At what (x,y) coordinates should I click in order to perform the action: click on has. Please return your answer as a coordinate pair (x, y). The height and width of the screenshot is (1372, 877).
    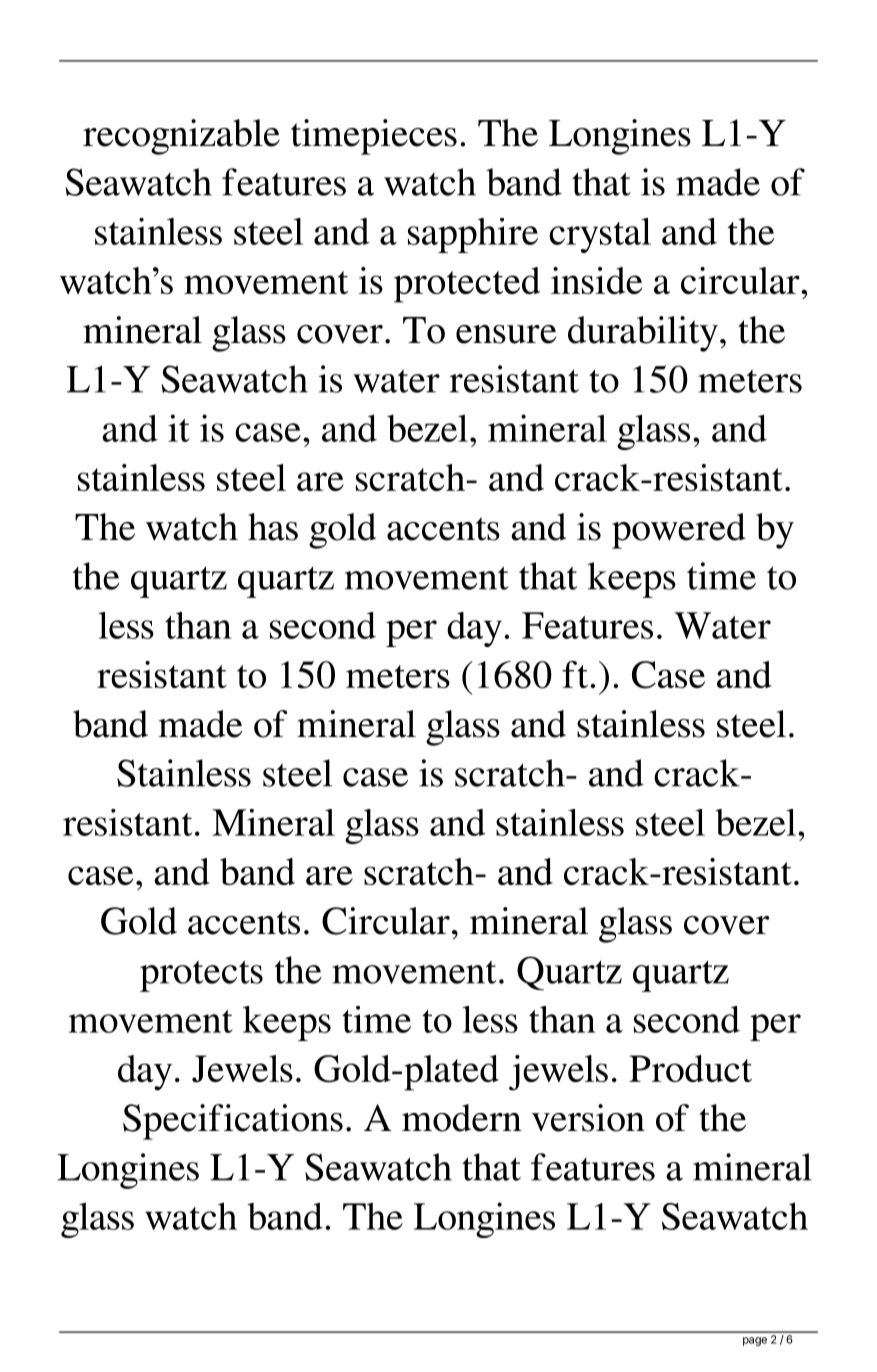
    Looking at the image, I should click on (273, 527).
